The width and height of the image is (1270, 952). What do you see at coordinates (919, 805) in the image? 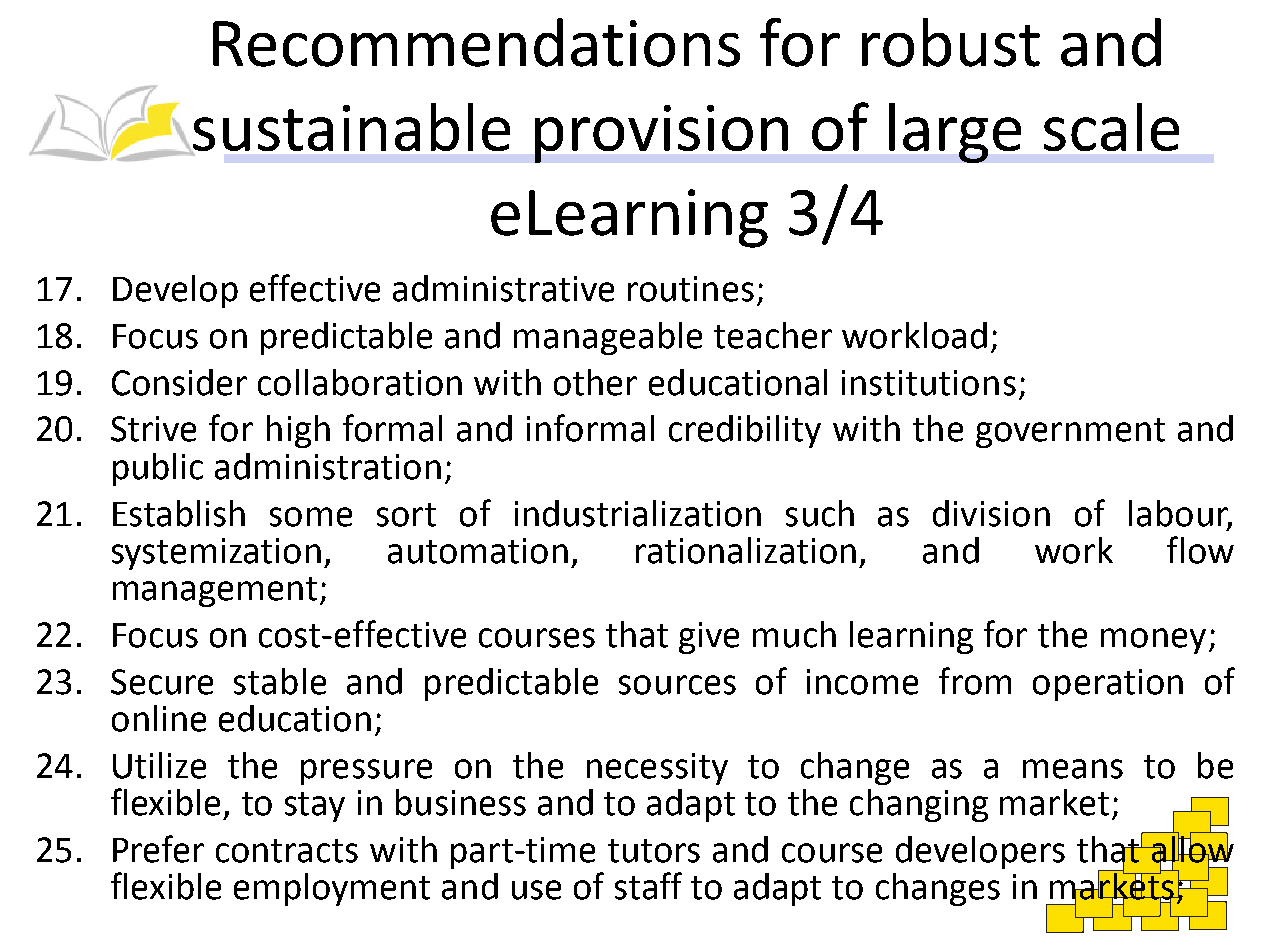
I see `changing` at bounding box center [919, 805].
